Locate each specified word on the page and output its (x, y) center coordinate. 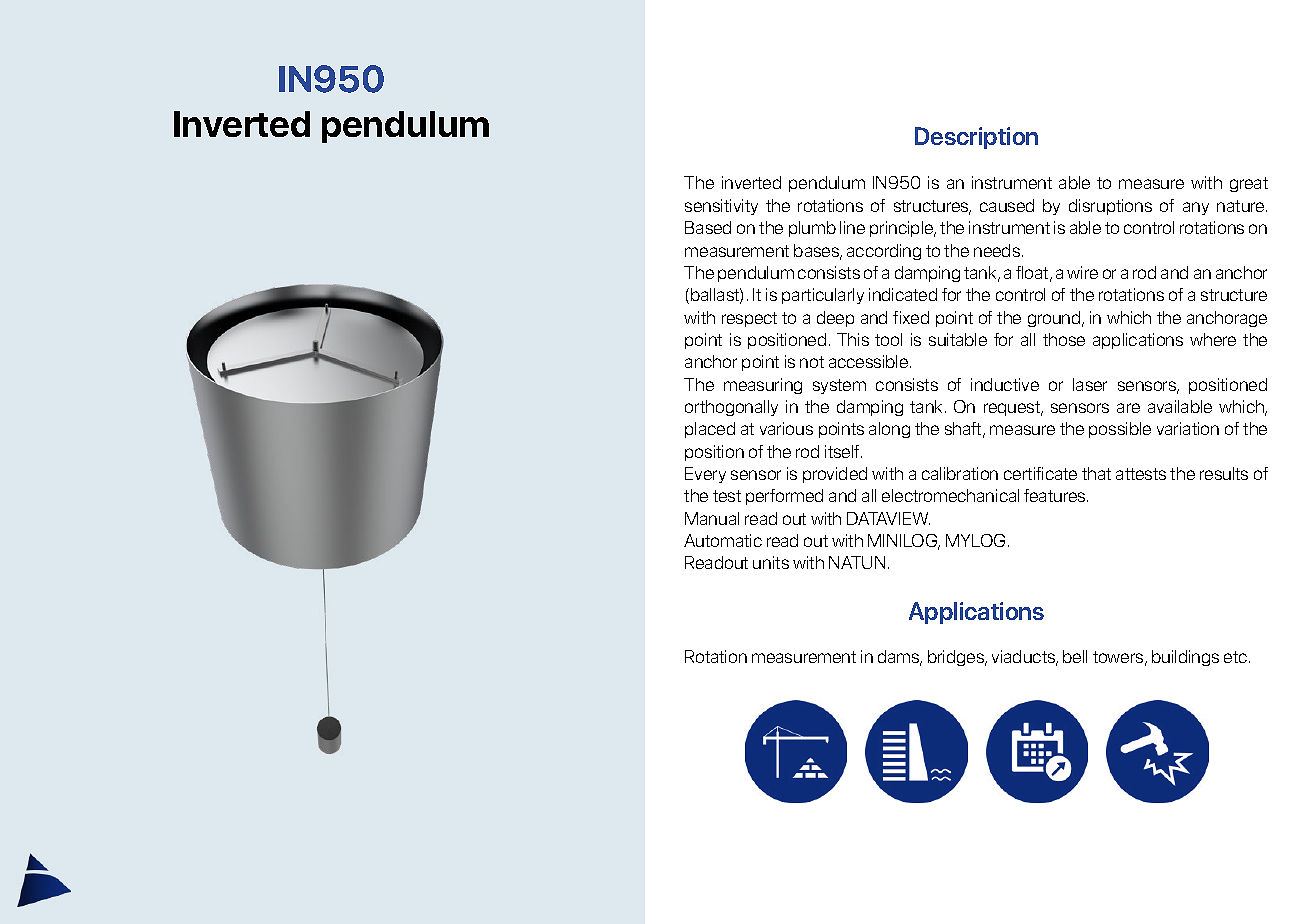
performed (784, 497)
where (1213, 339)
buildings (1185, 658)
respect (749, 319)
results (1224, 473)
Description (976, 138)
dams (900, 658)
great (1249, 184)
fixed (911, 317)
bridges (957, 658)
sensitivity (721, 207)
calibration (960, 473)
